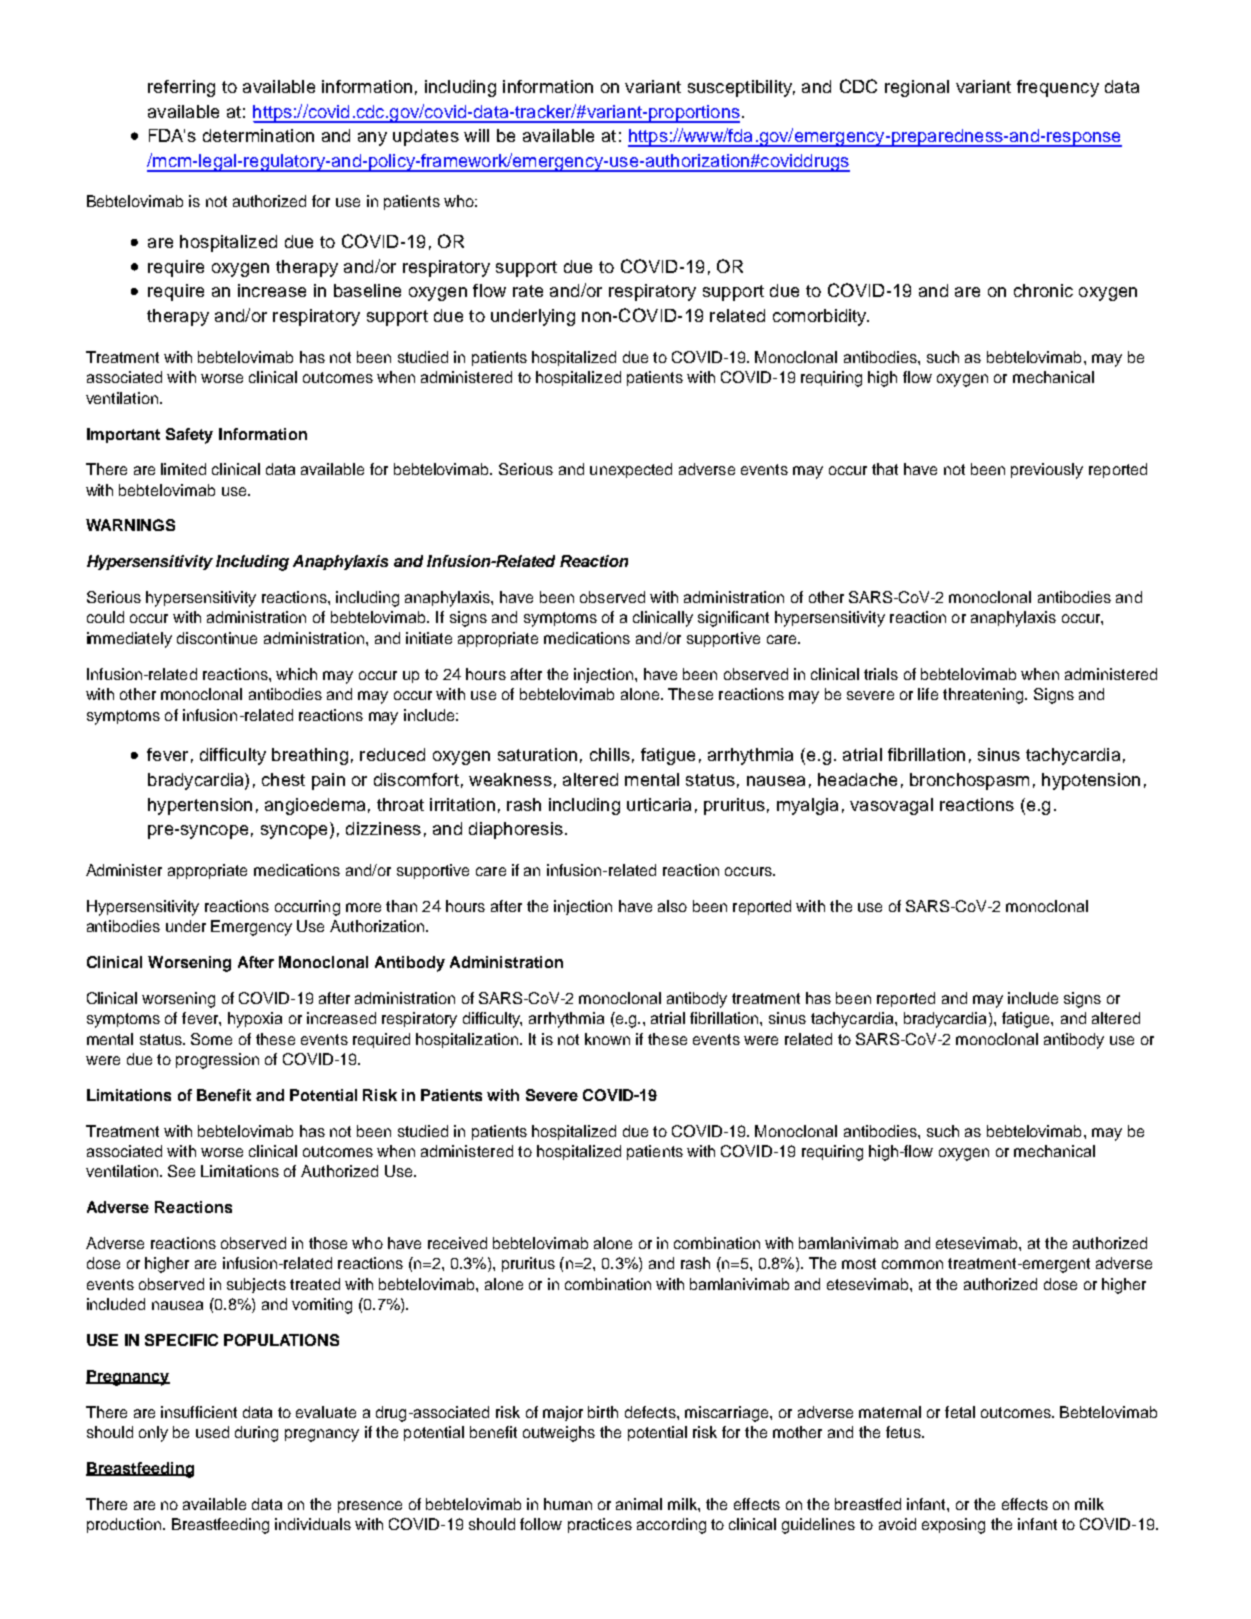 The height and width of the screenshot is (1619, 1251). What do you see at coordinates (211, 1039) in the screenshot?
I see `Some` at bounding box center [211, 1039].
